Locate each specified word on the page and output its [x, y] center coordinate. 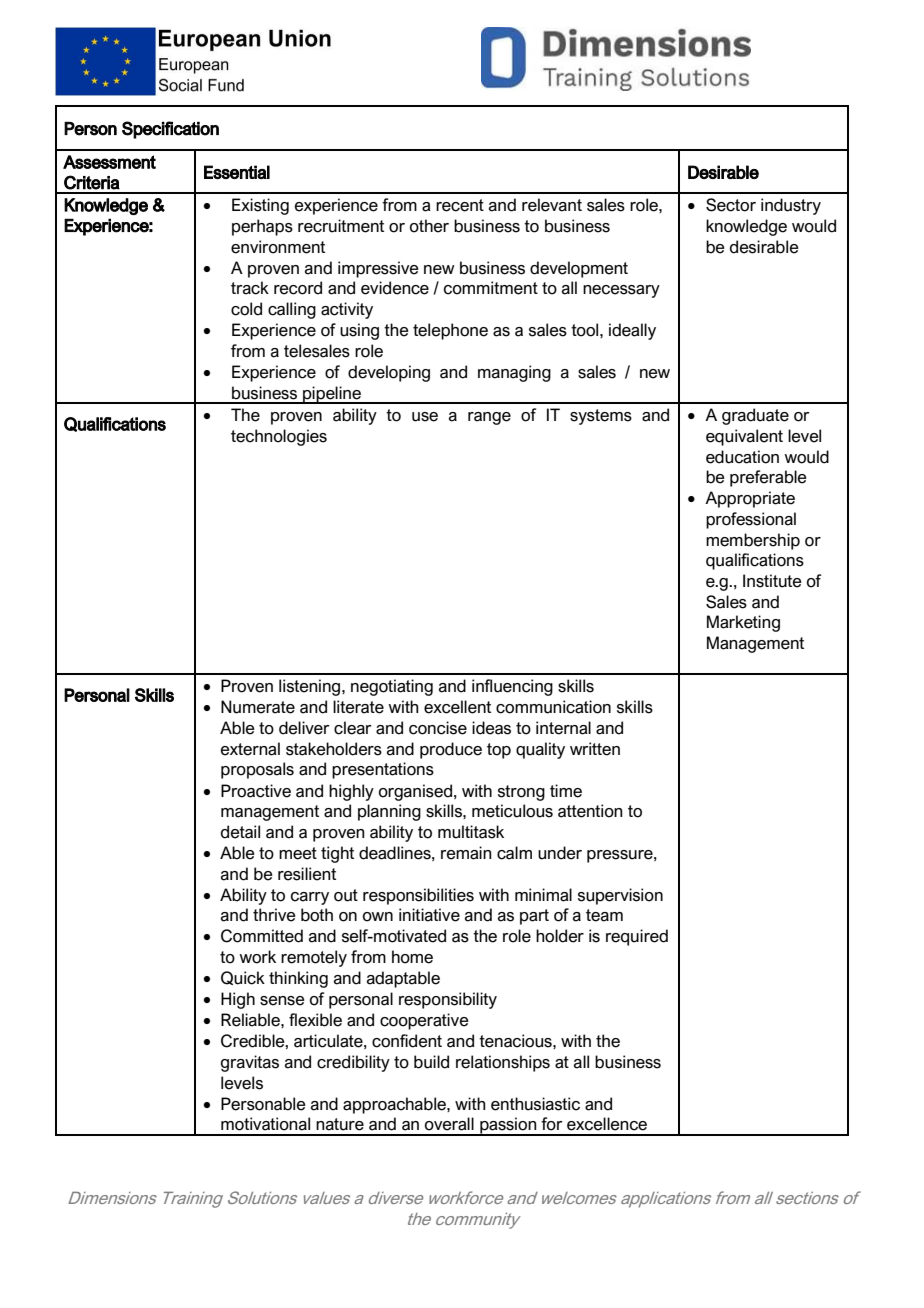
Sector [731, 205]
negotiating [392, 687]
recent [460, 205]
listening [311, 687]
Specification [170, 130]
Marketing [743, 623]
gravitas [250, 1063]
